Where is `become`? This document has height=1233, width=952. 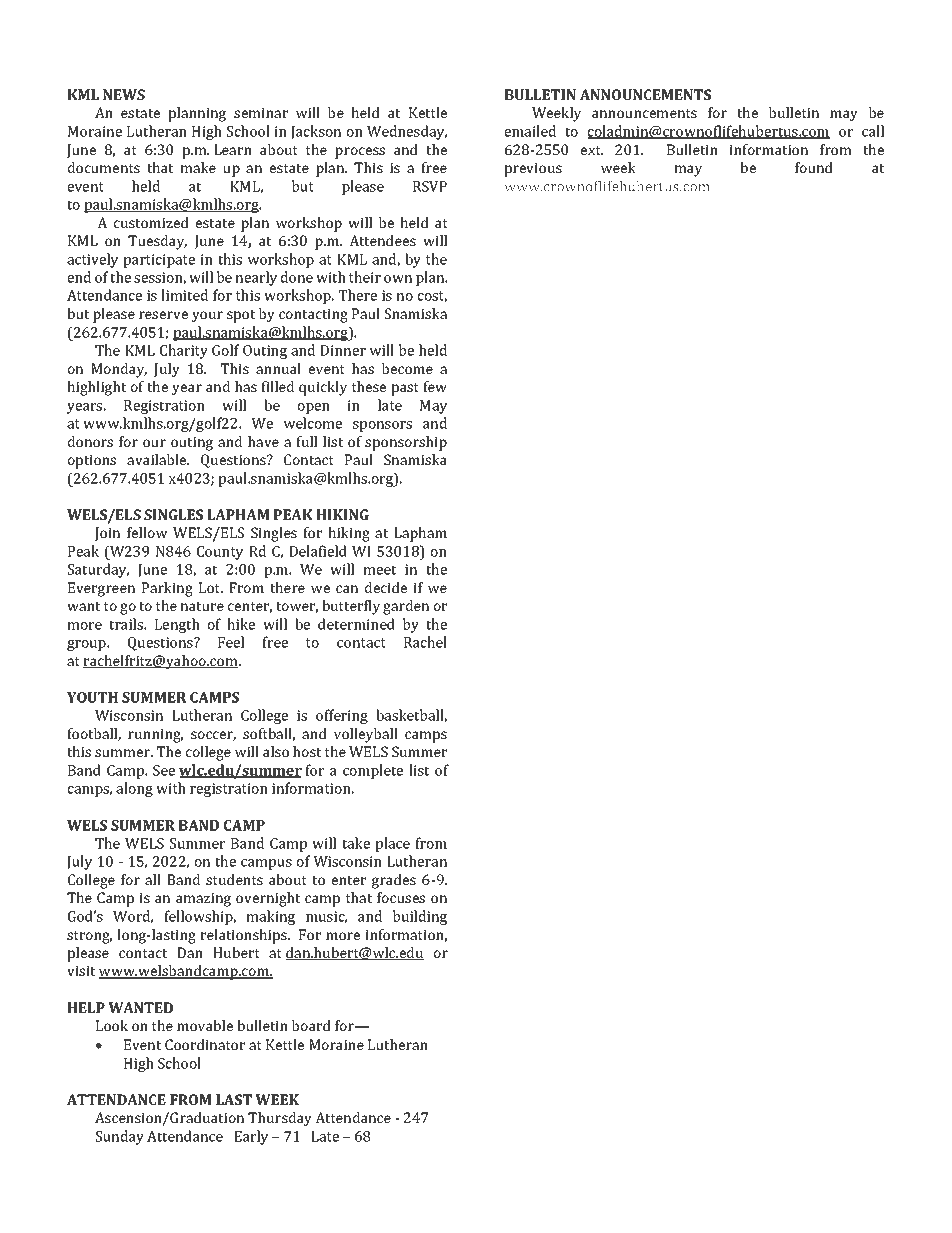
become is located at coordinates (407, 368).
